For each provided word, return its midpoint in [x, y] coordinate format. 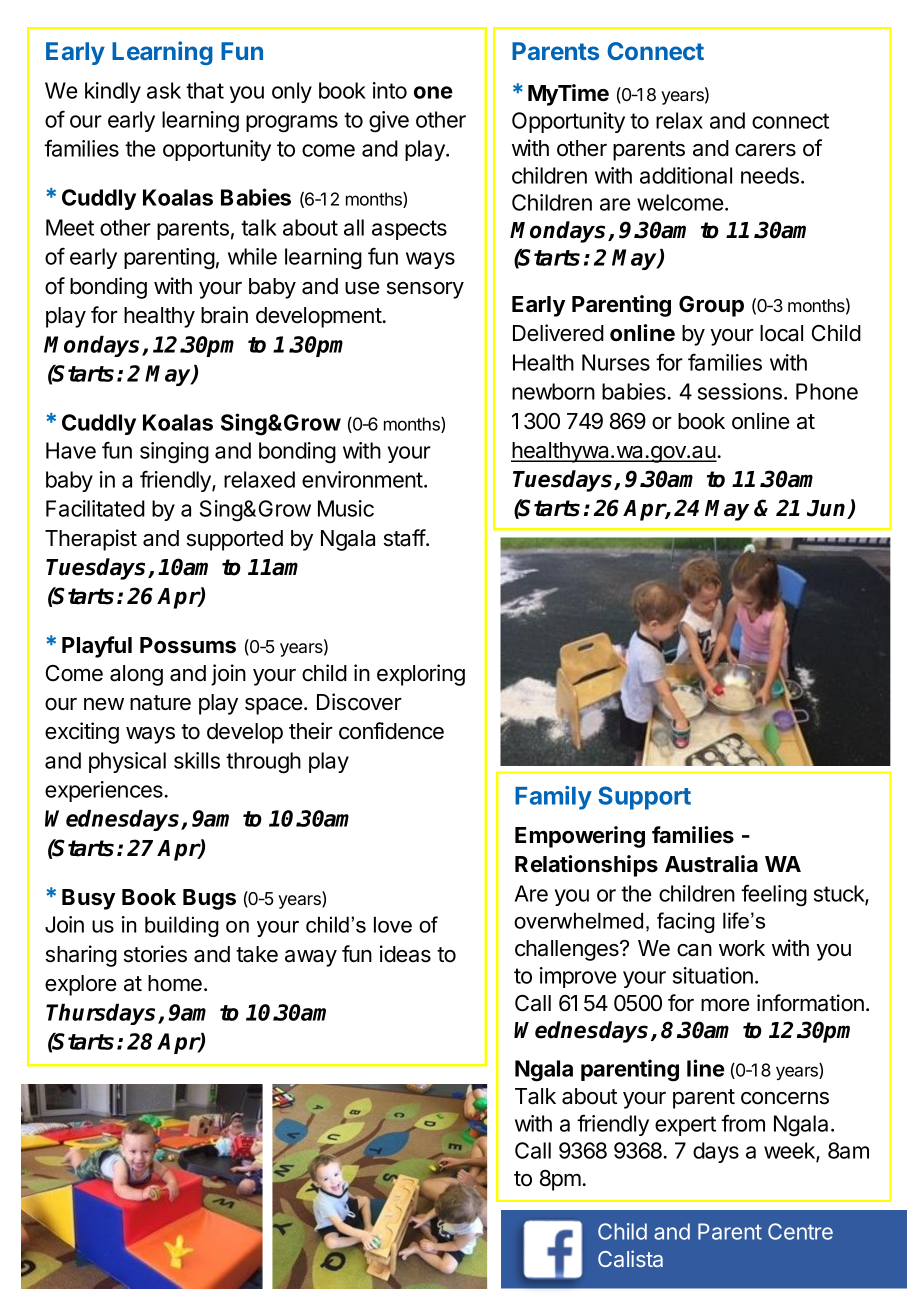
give [389, 122]
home [175, 983]
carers [765, 150]
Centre [800, 1231]
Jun [828, 509]
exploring [421, 675]
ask [164, 90]
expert [685, 1126]
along [136, 675]
